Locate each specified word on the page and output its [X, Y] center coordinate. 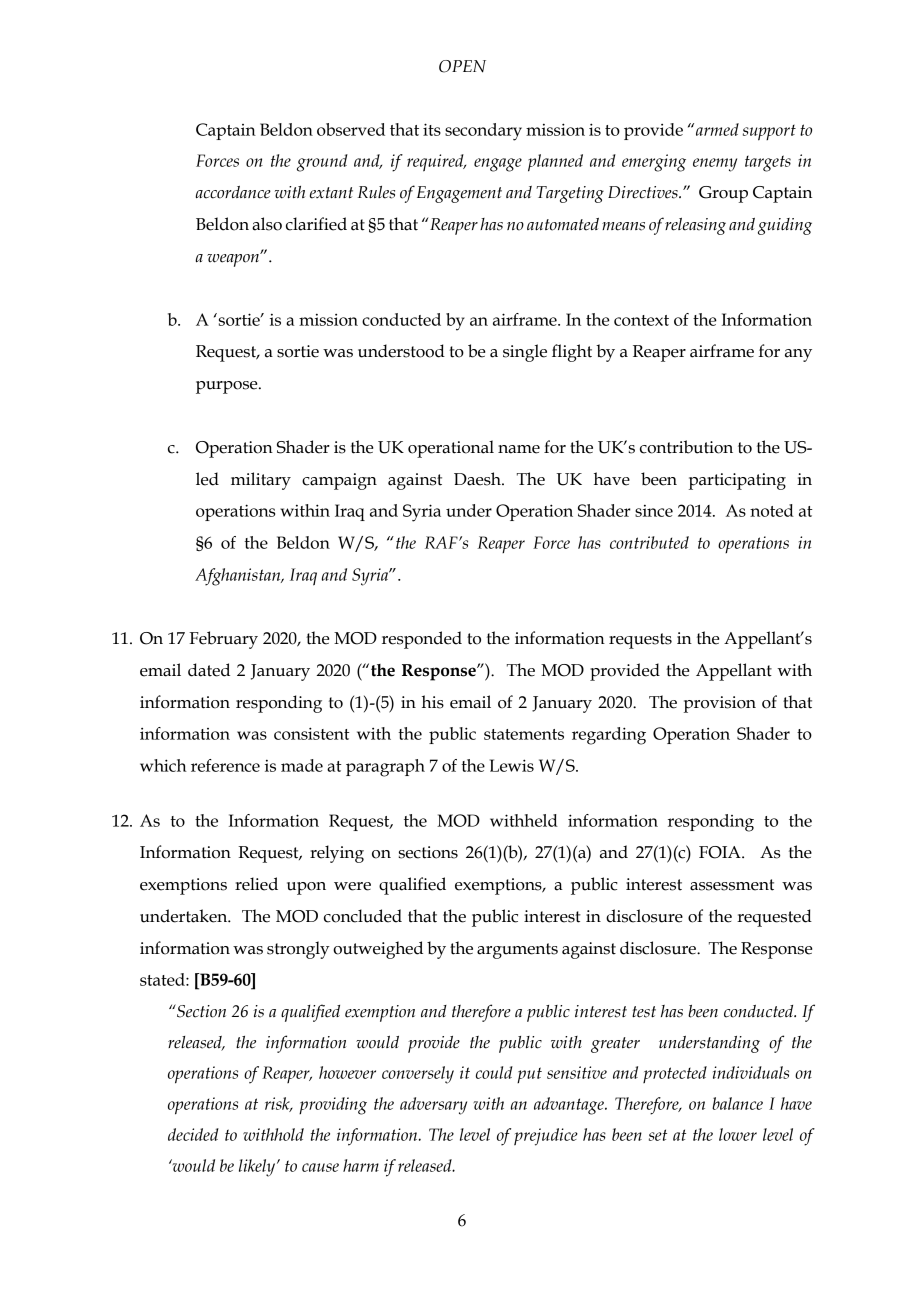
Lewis [512, 765]
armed [717, 129]
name [519, 449]
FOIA [721, 852]
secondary [483, 132]
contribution [686, 447]
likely [258, 1168]
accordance [233, 192]
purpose [228, 387]
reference [225, 765]
